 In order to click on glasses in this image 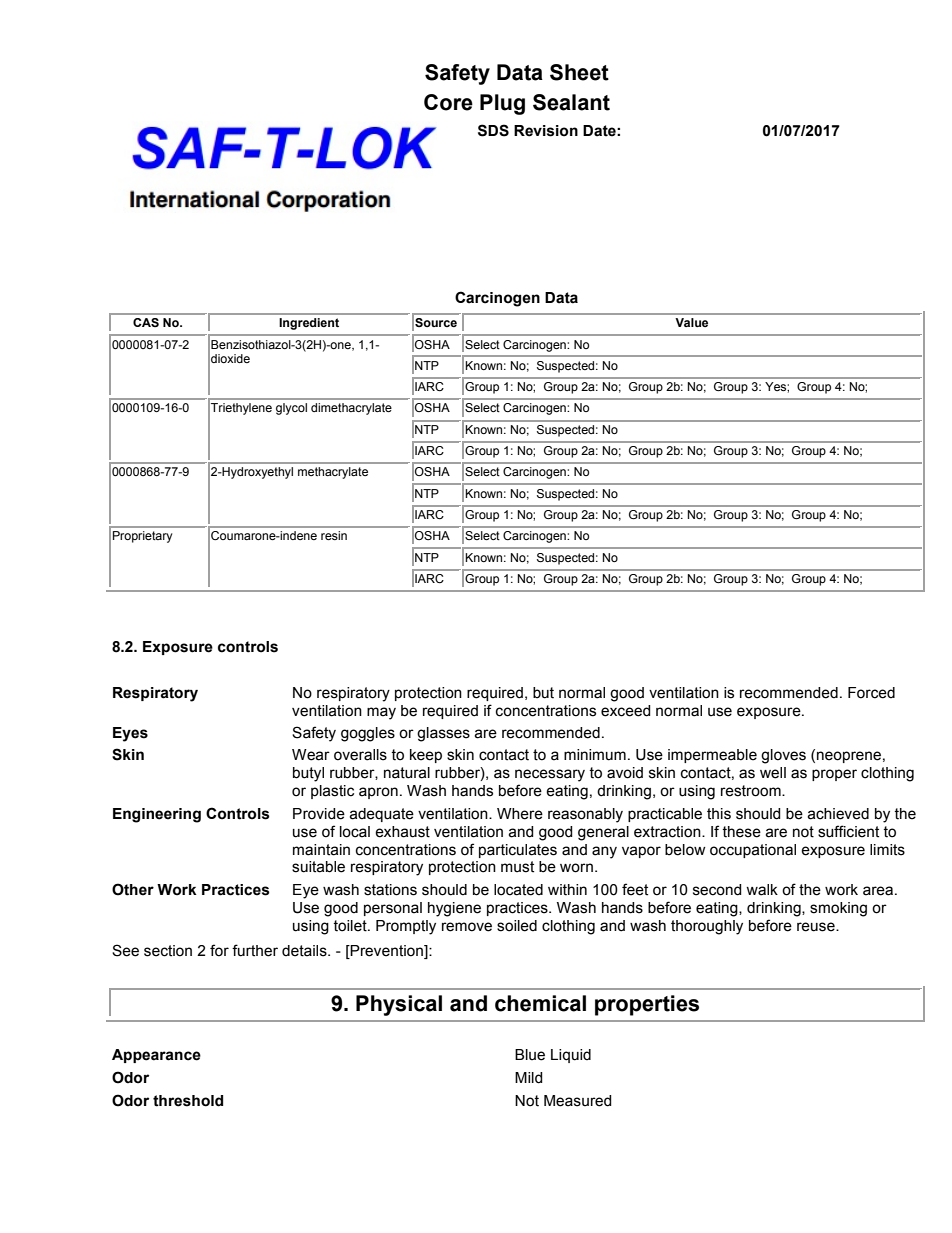, I will do `click(443, 734)`.
